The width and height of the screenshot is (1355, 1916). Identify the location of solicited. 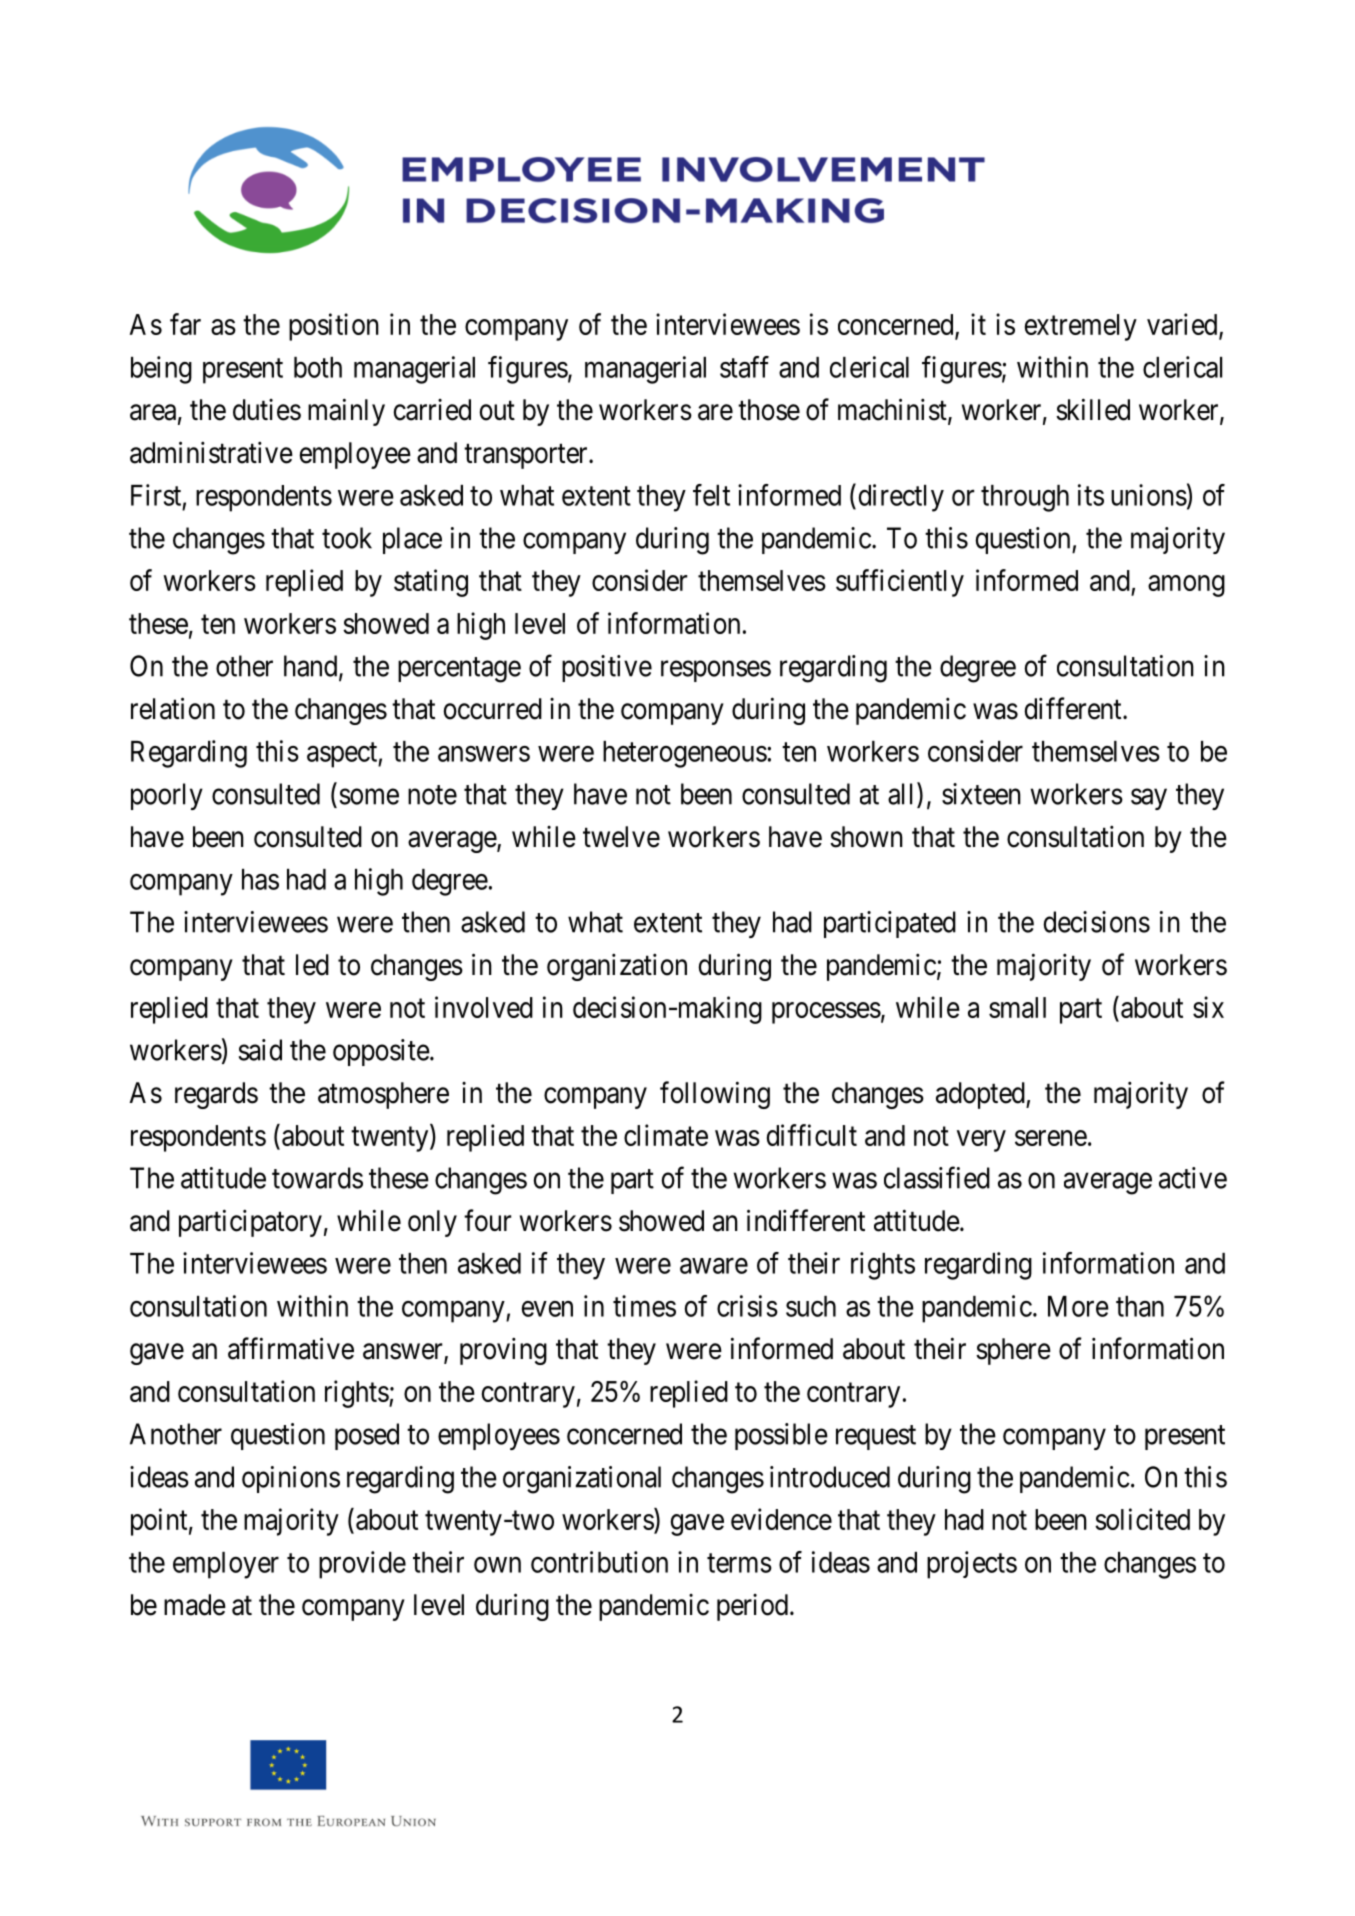
(1142, 1519).
